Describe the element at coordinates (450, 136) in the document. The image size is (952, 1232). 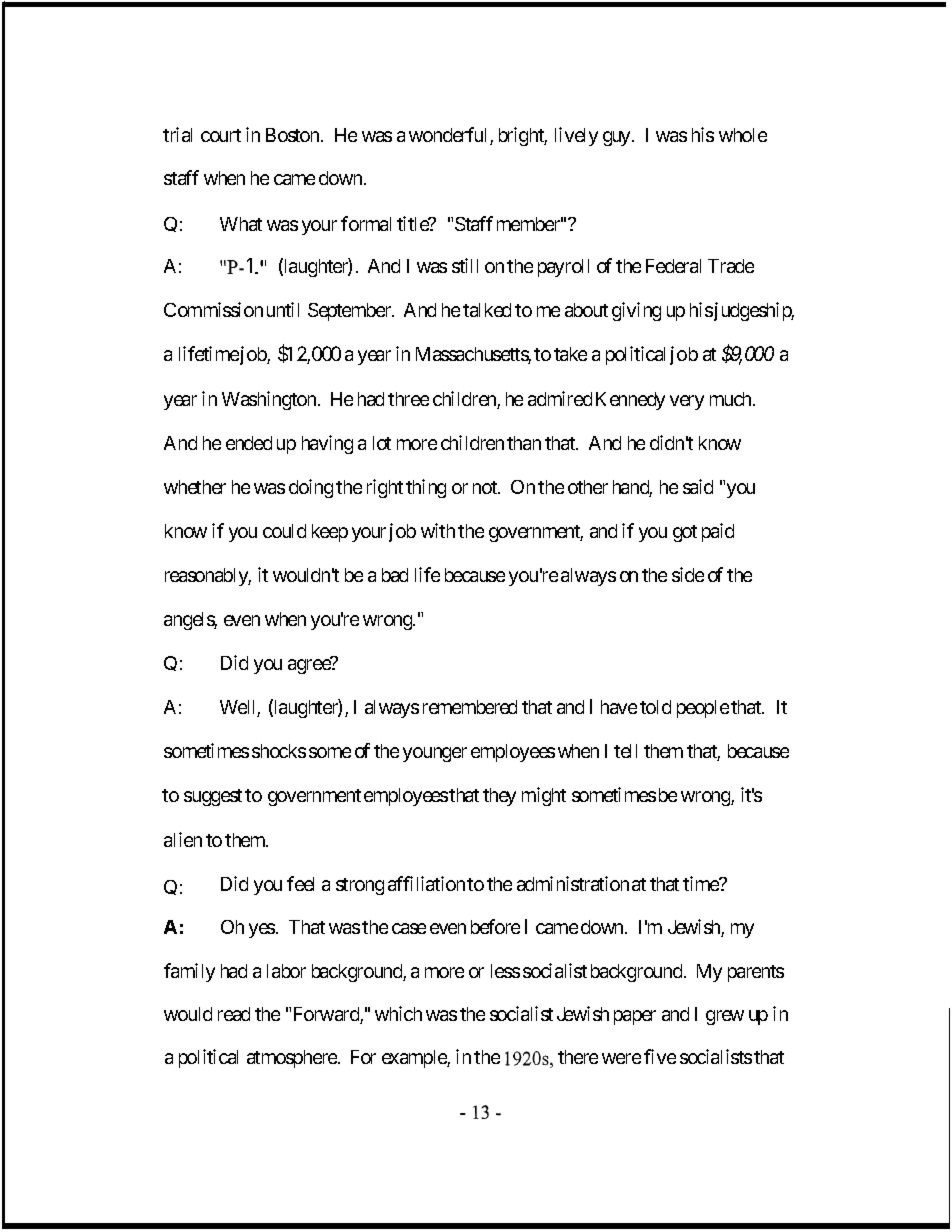
I see `wonderful` at that location.
